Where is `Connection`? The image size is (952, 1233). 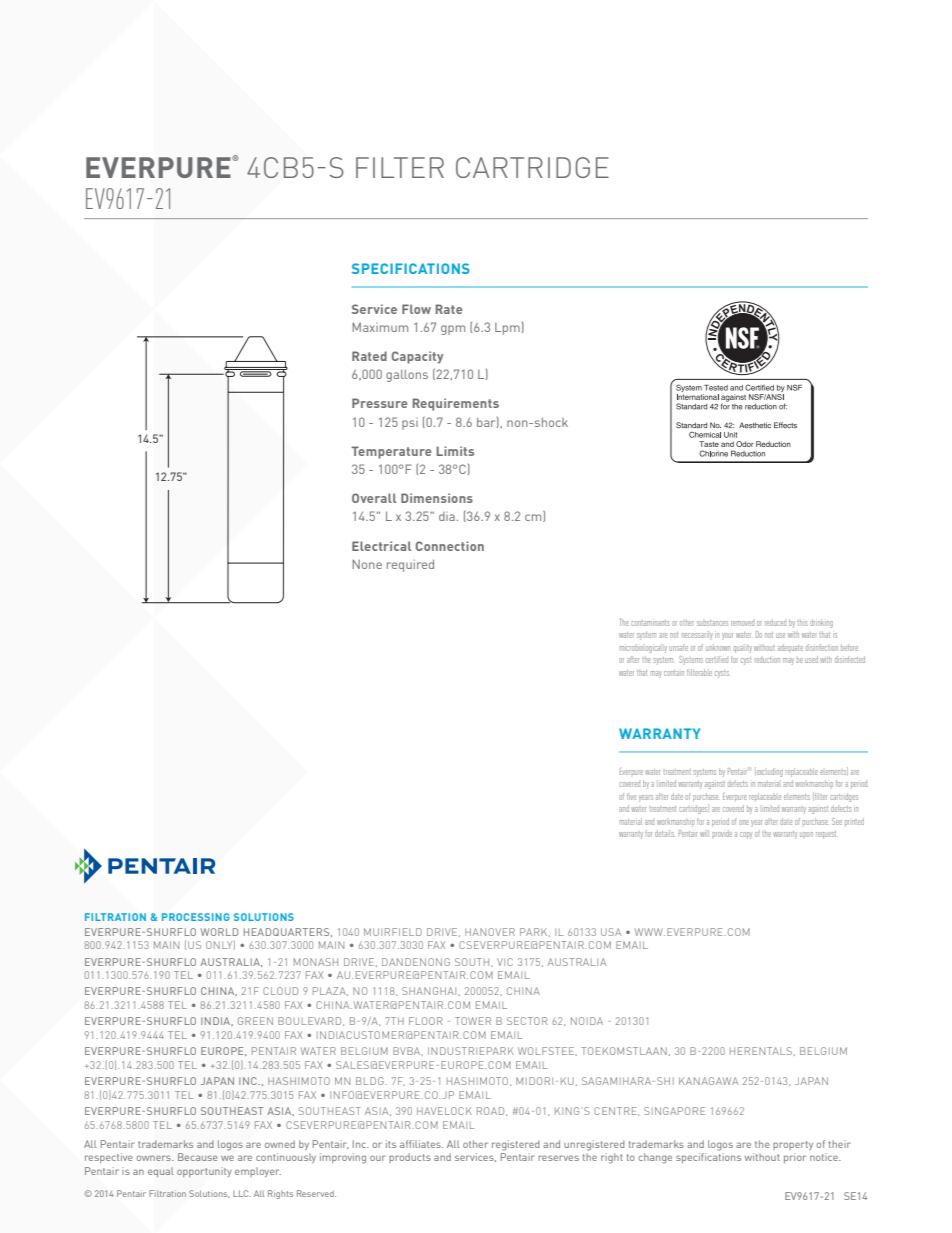 Connection is located at coordinates (450, 546).
